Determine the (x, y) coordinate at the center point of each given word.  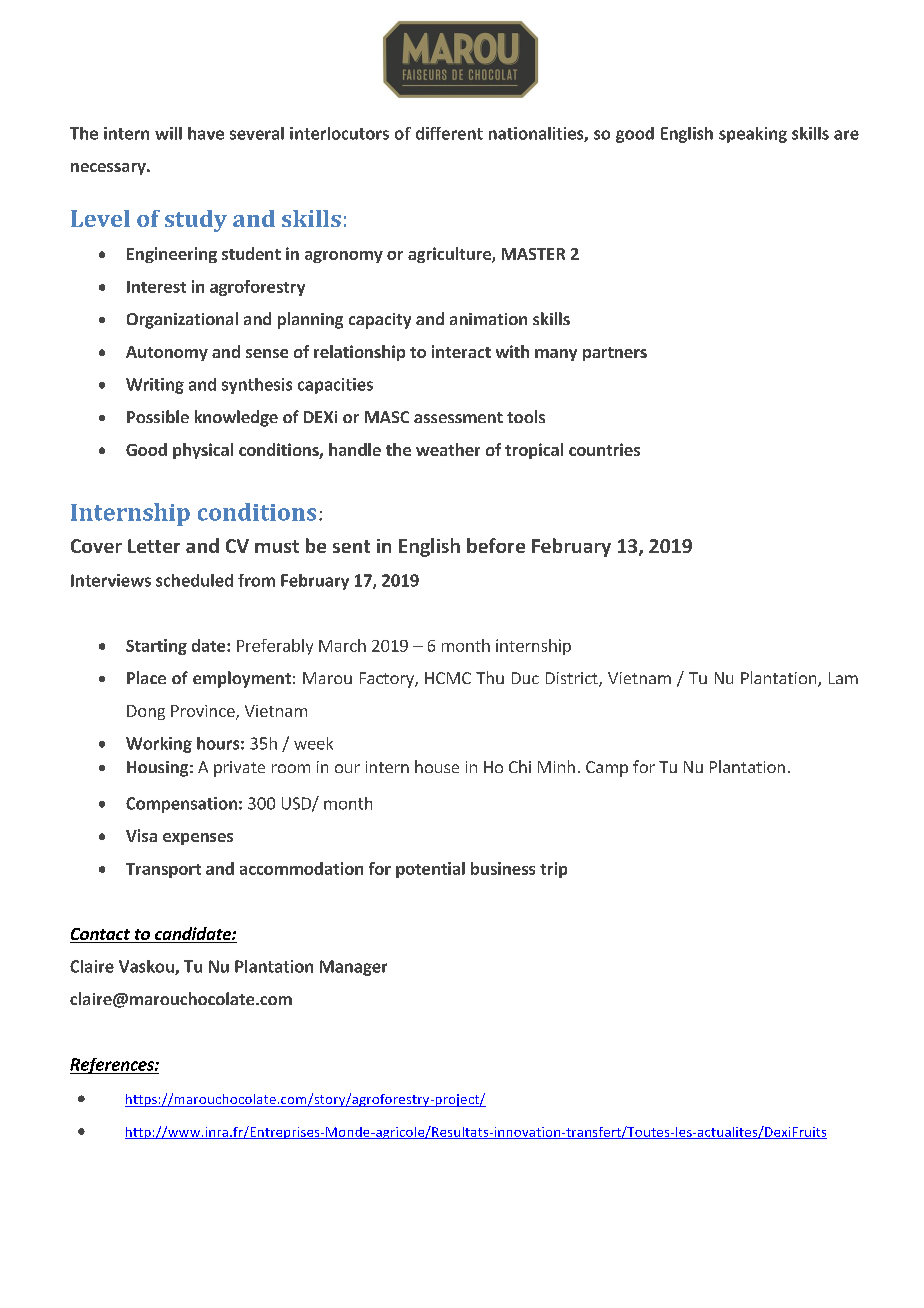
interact (461, 351)
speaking (753, 135)
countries (604, 449)
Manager (353, 968)
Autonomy (167, 353)
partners (615, 354)
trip (553, 870)
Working (159, 745)
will (168, 133)
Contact (101, 935)
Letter (154, 546)
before (496, 545)
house (437, 766)
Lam (843, 678)
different (449, 133)
